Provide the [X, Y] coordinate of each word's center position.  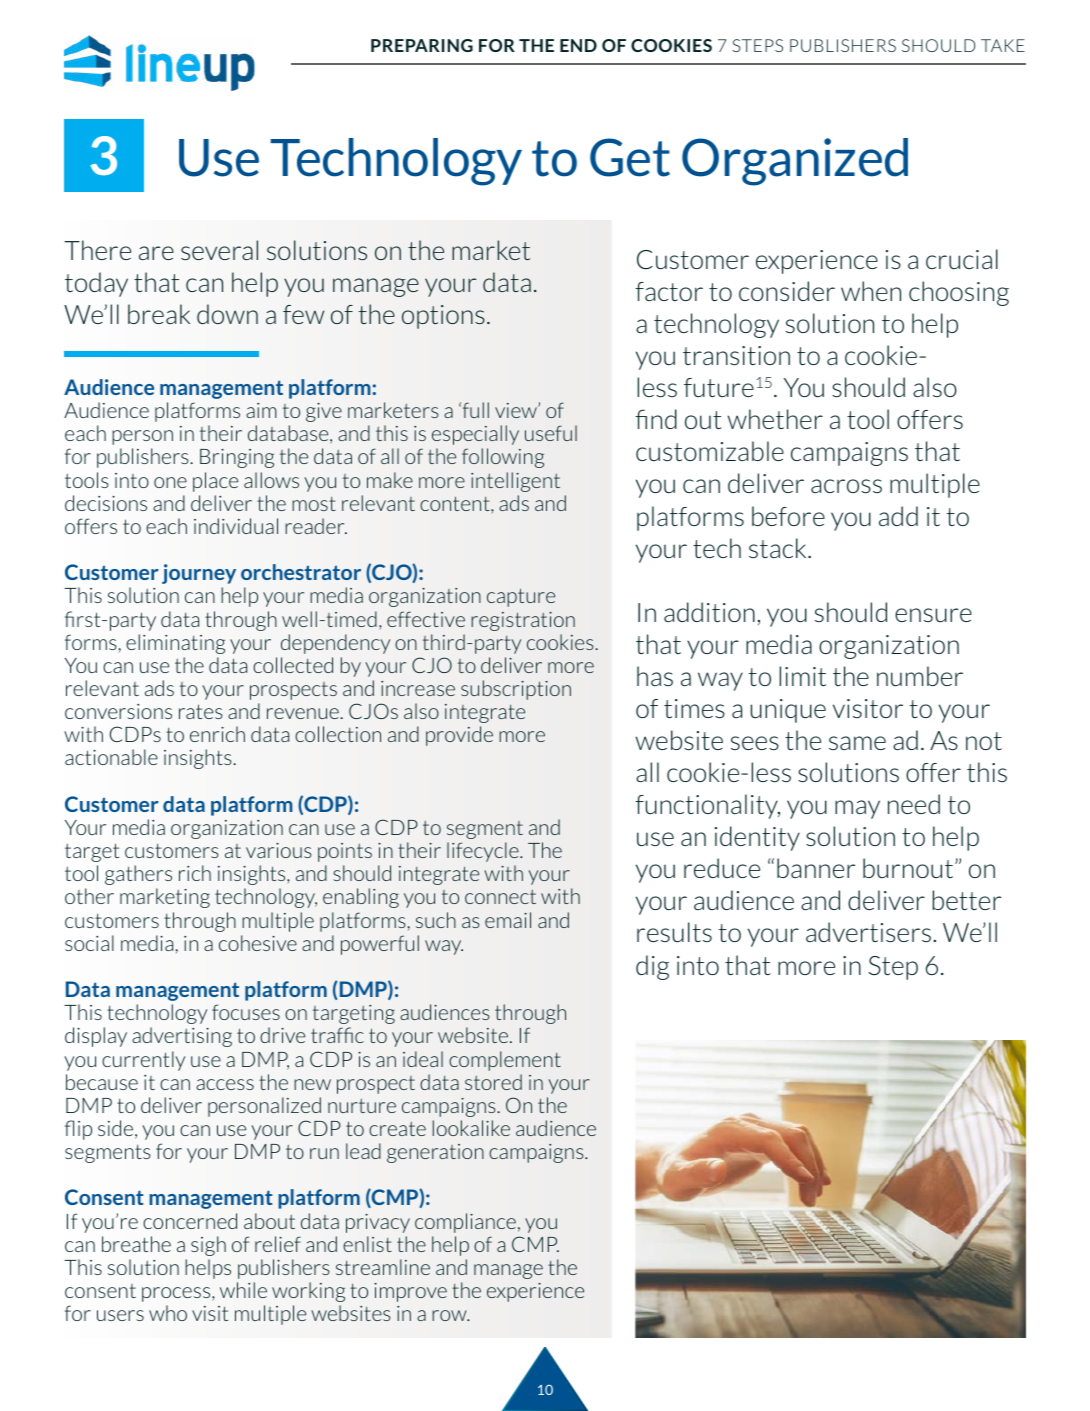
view [517, 410]
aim [261, 410]
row [450, 1315]
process [177, 1294]
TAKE [1003, 45]
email [508, 920]
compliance [465, 1223]
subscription [516, 690]
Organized [795, 162]
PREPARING [422, 45]
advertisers [868, 932]
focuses [246, 1012]
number [920, 676]
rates [201, 711]
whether [775, 419]
